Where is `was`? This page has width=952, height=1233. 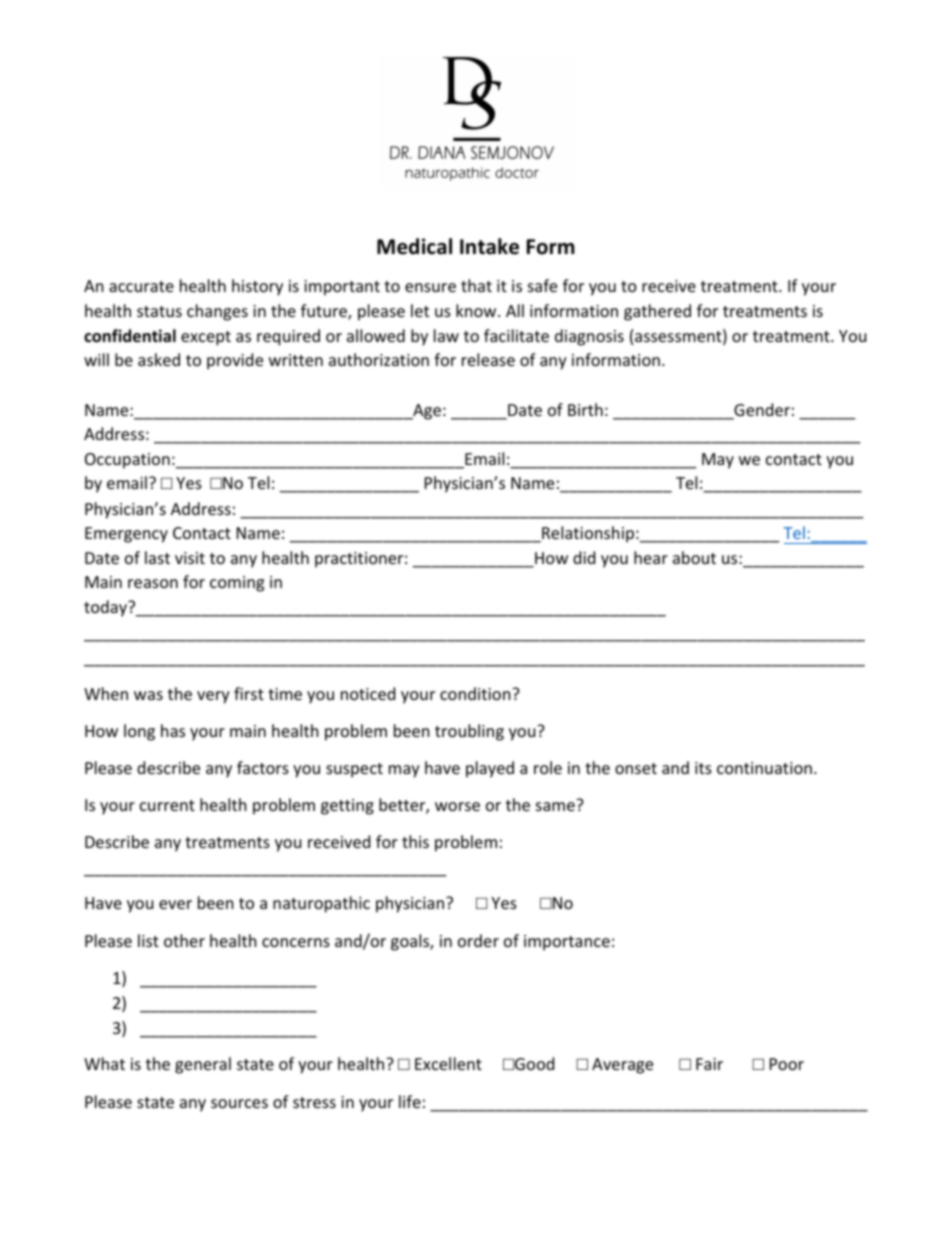 was is located at coordinates (148, 695).
